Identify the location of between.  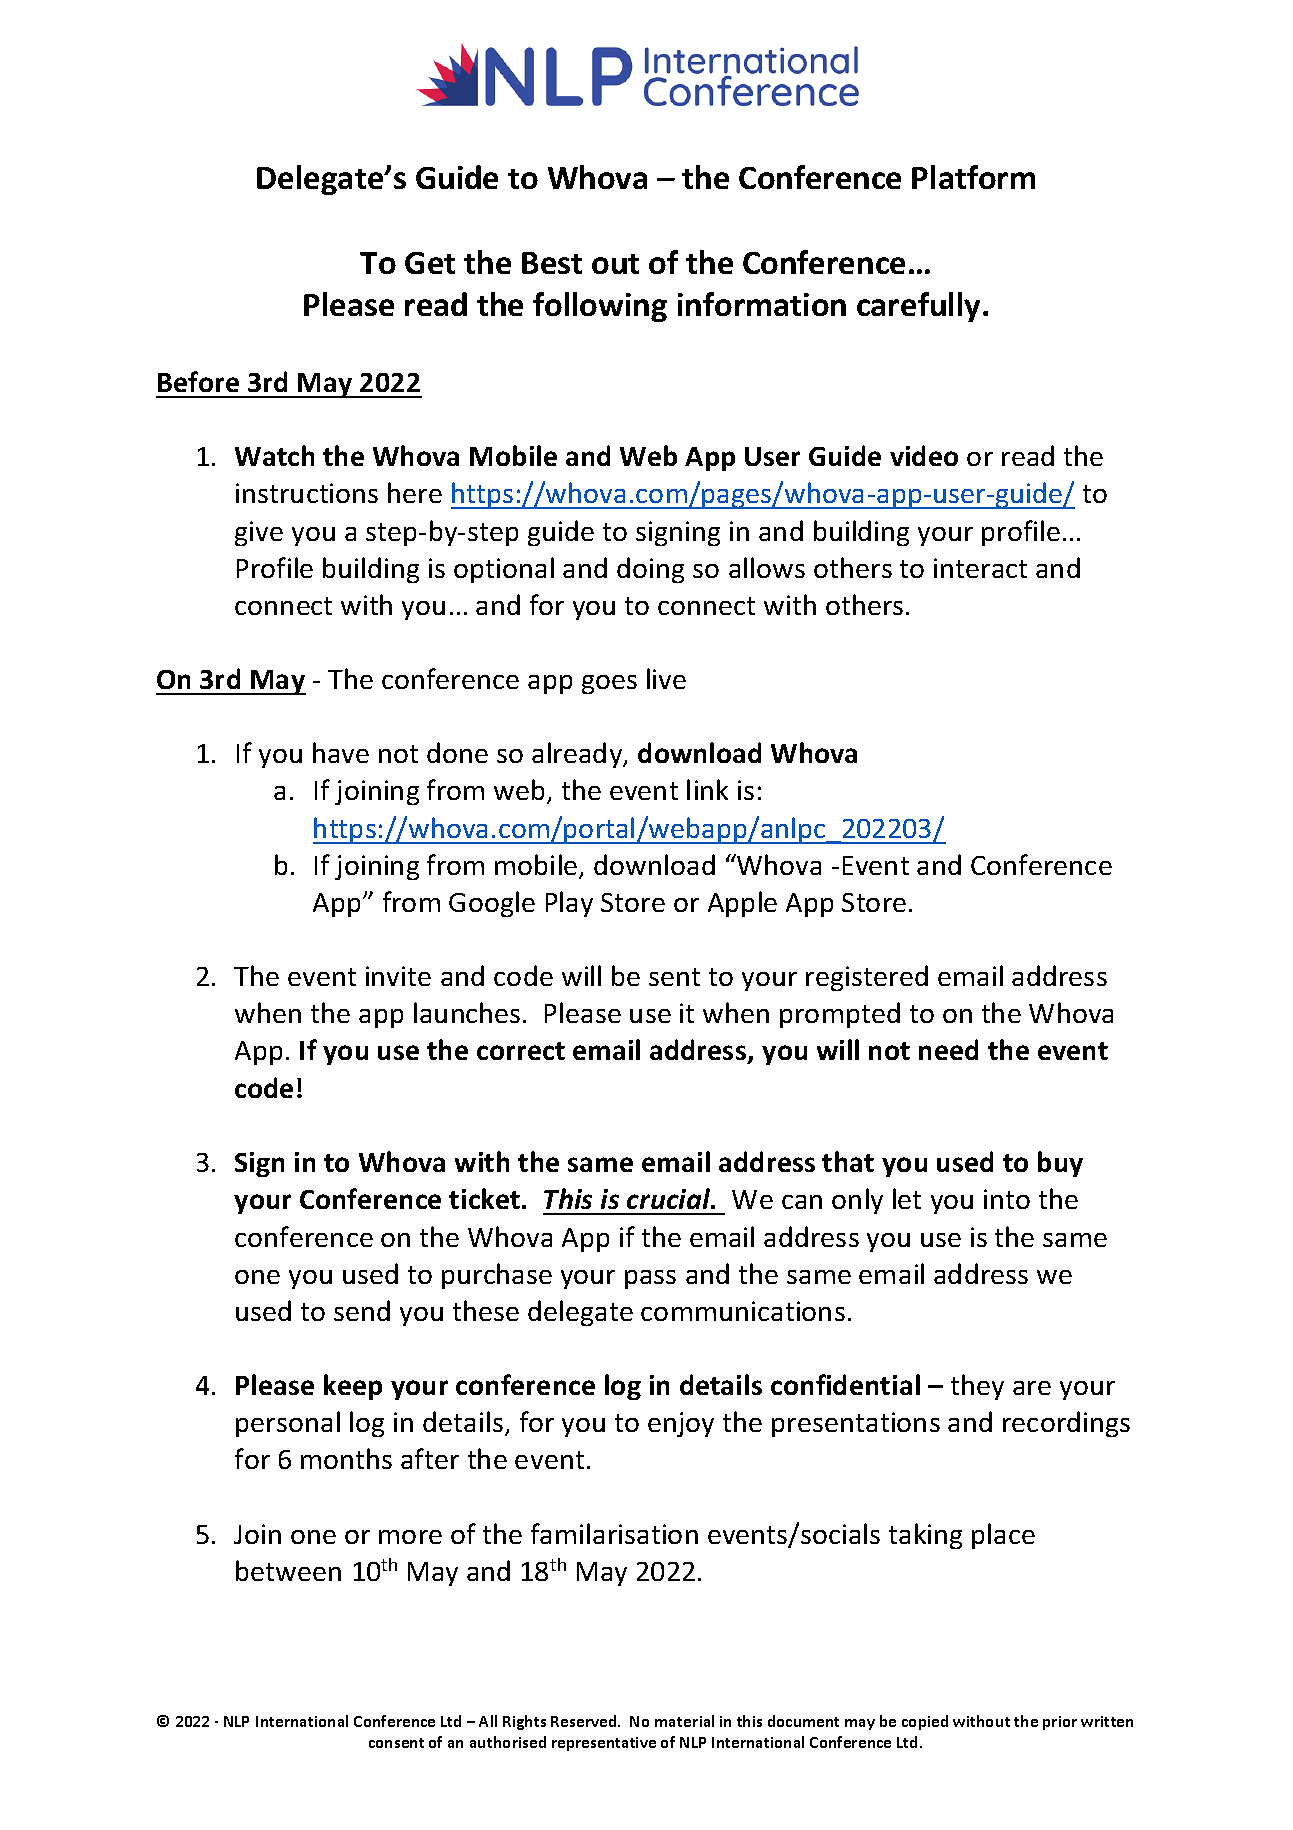
(288, 1570).
